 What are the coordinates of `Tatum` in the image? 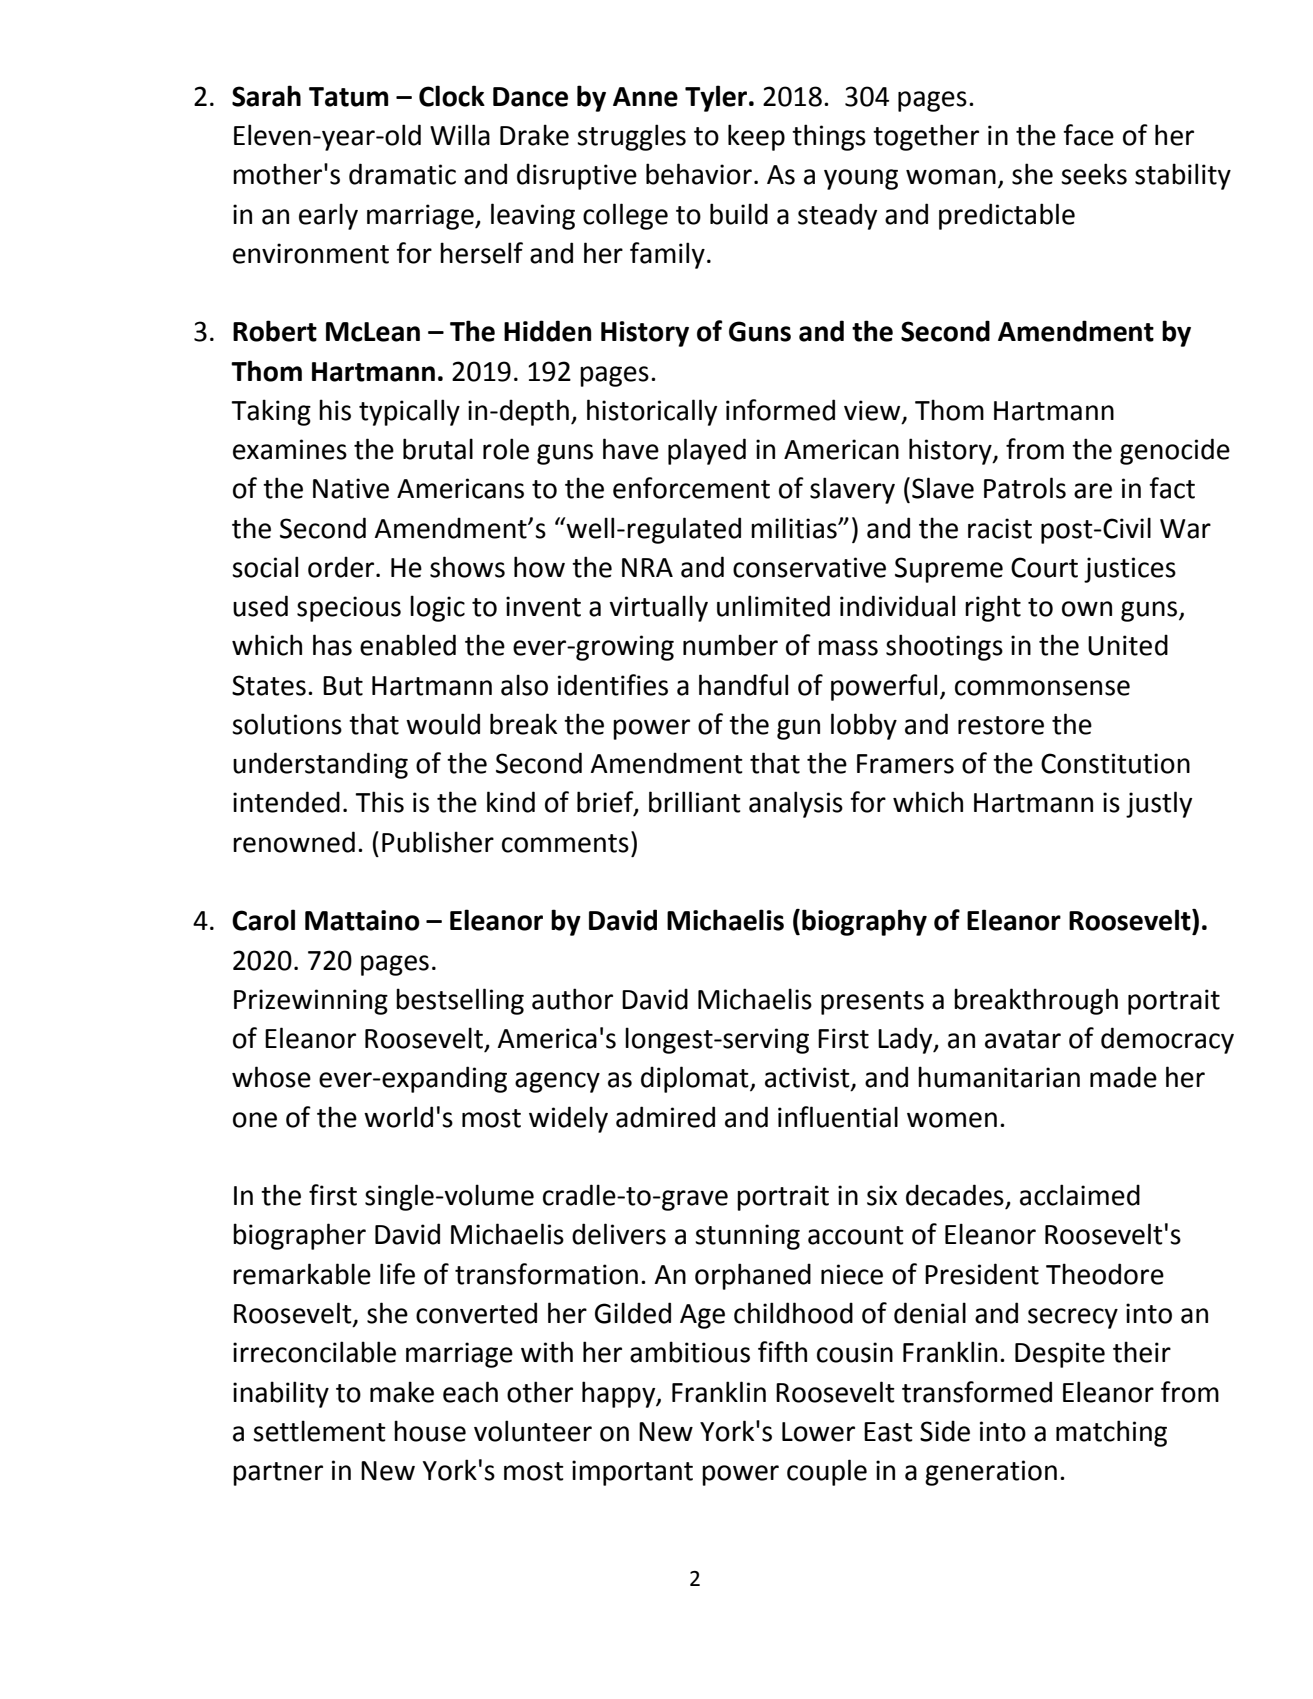 It's located at (348, 97).
